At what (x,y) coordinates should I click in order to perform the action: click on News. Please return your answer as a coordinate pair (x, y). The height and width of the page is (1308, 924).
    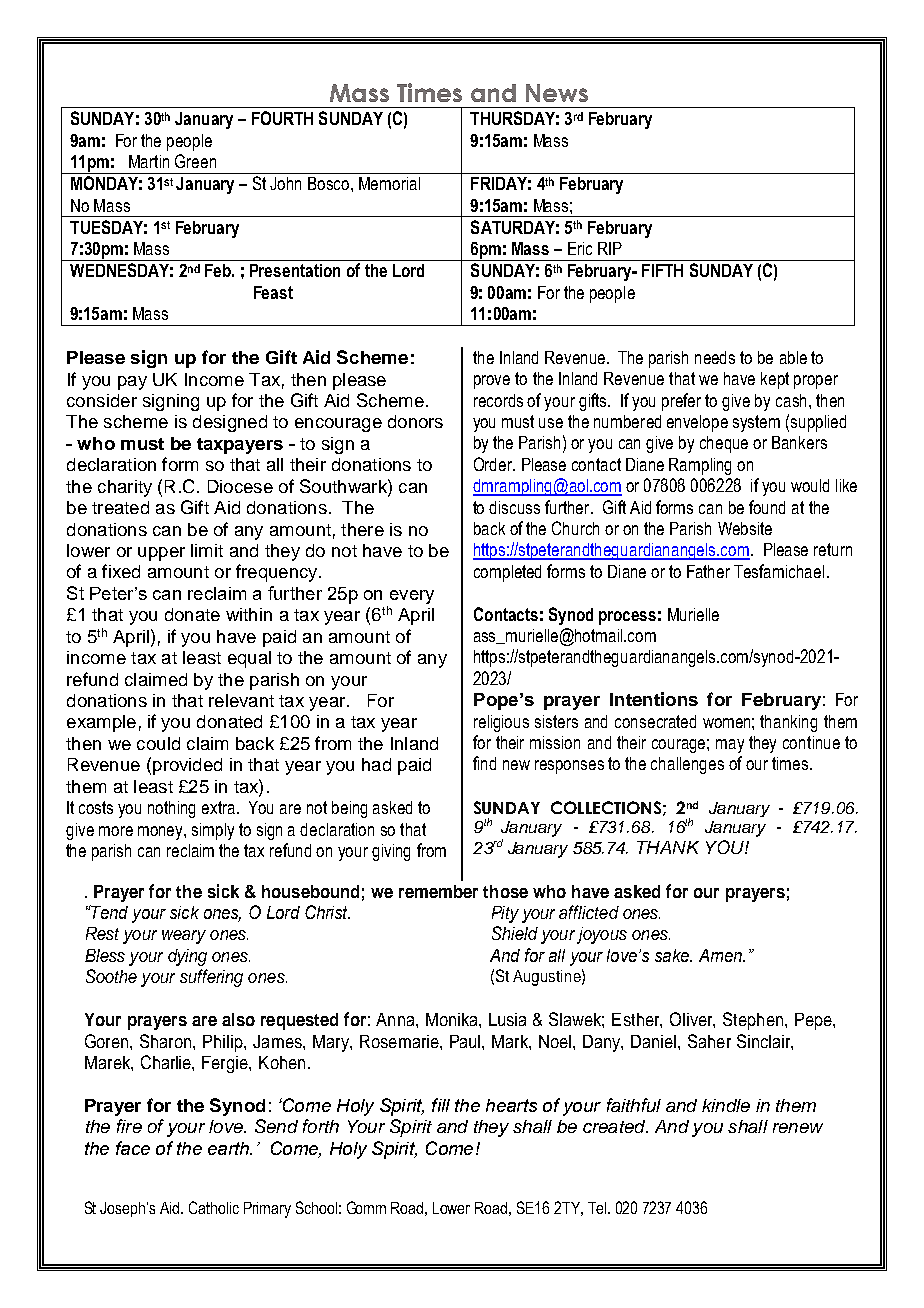
    Looking at the image, I should click on (557, 93).
